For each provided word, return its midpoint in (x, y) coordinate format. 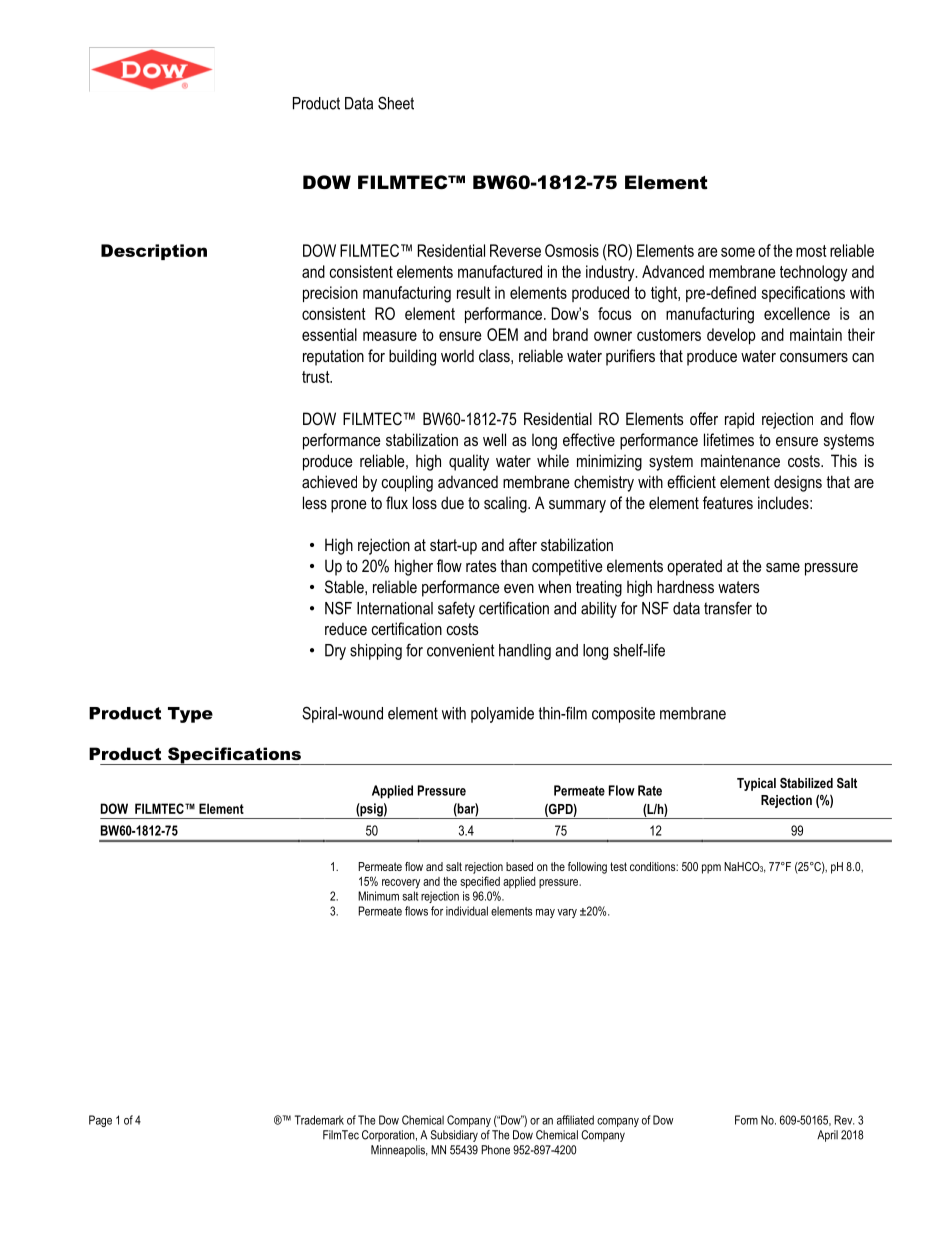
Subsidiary (454, 1136)
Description (154, 252)
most (811, 251)
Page (100, 1121)
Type (190, 715)
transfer (728, 608)
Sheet (396, 103)
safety (456, 609)
